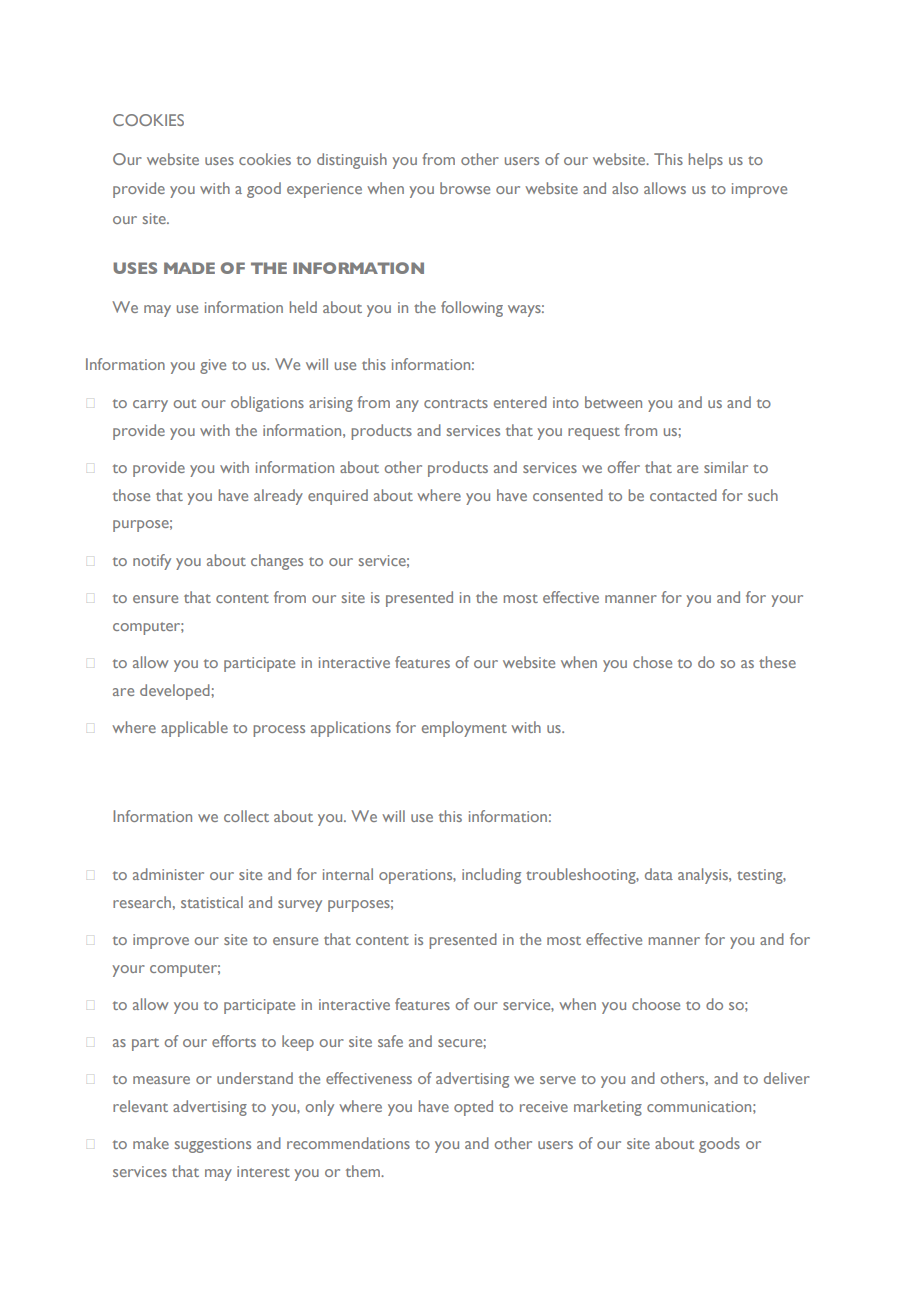  What do you see at coordinates (464, 729) in the page?
I see `employment` at bounding box center [464, 729].
